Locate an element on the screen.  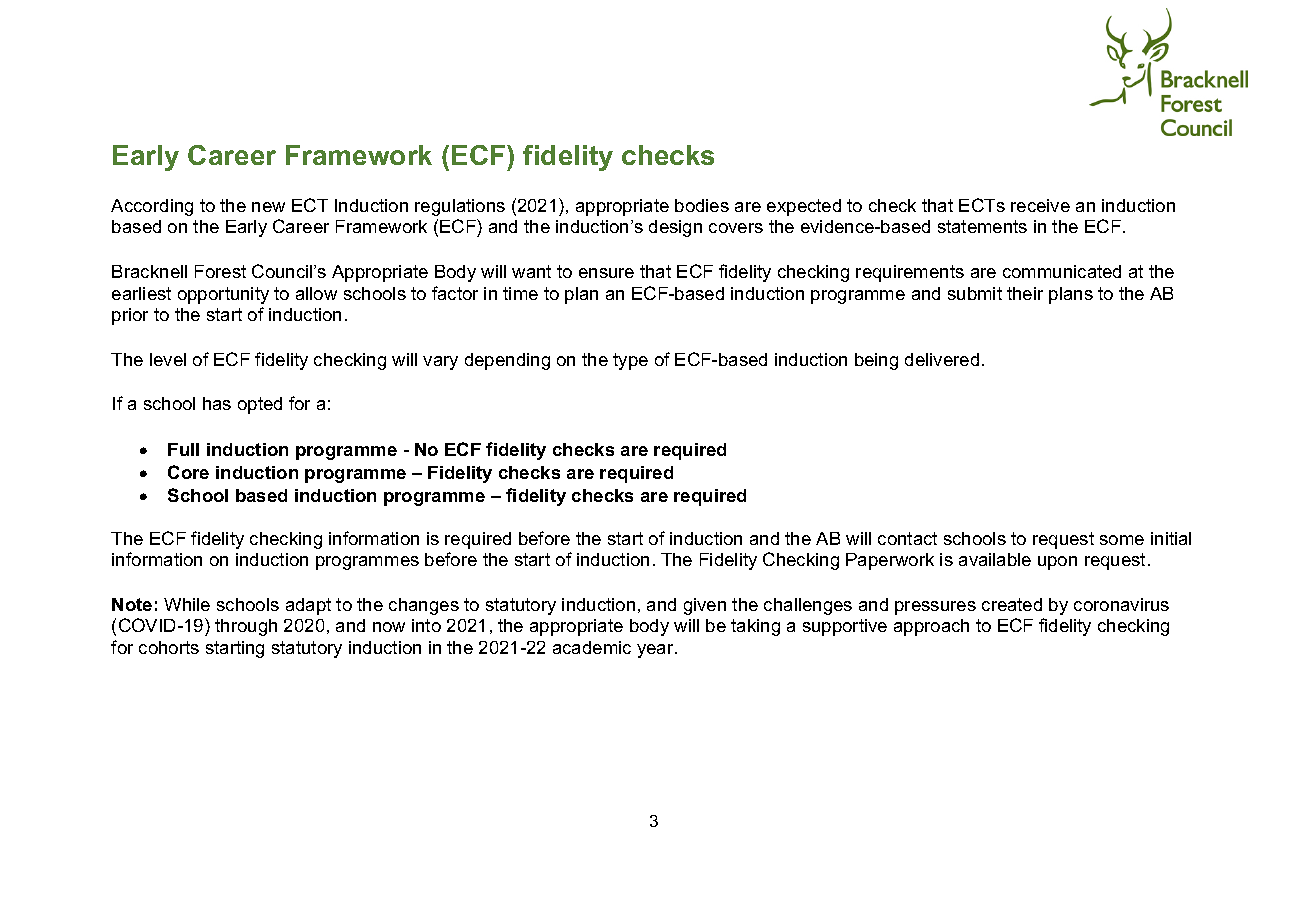
some is located at coordinates (1122, 540).
